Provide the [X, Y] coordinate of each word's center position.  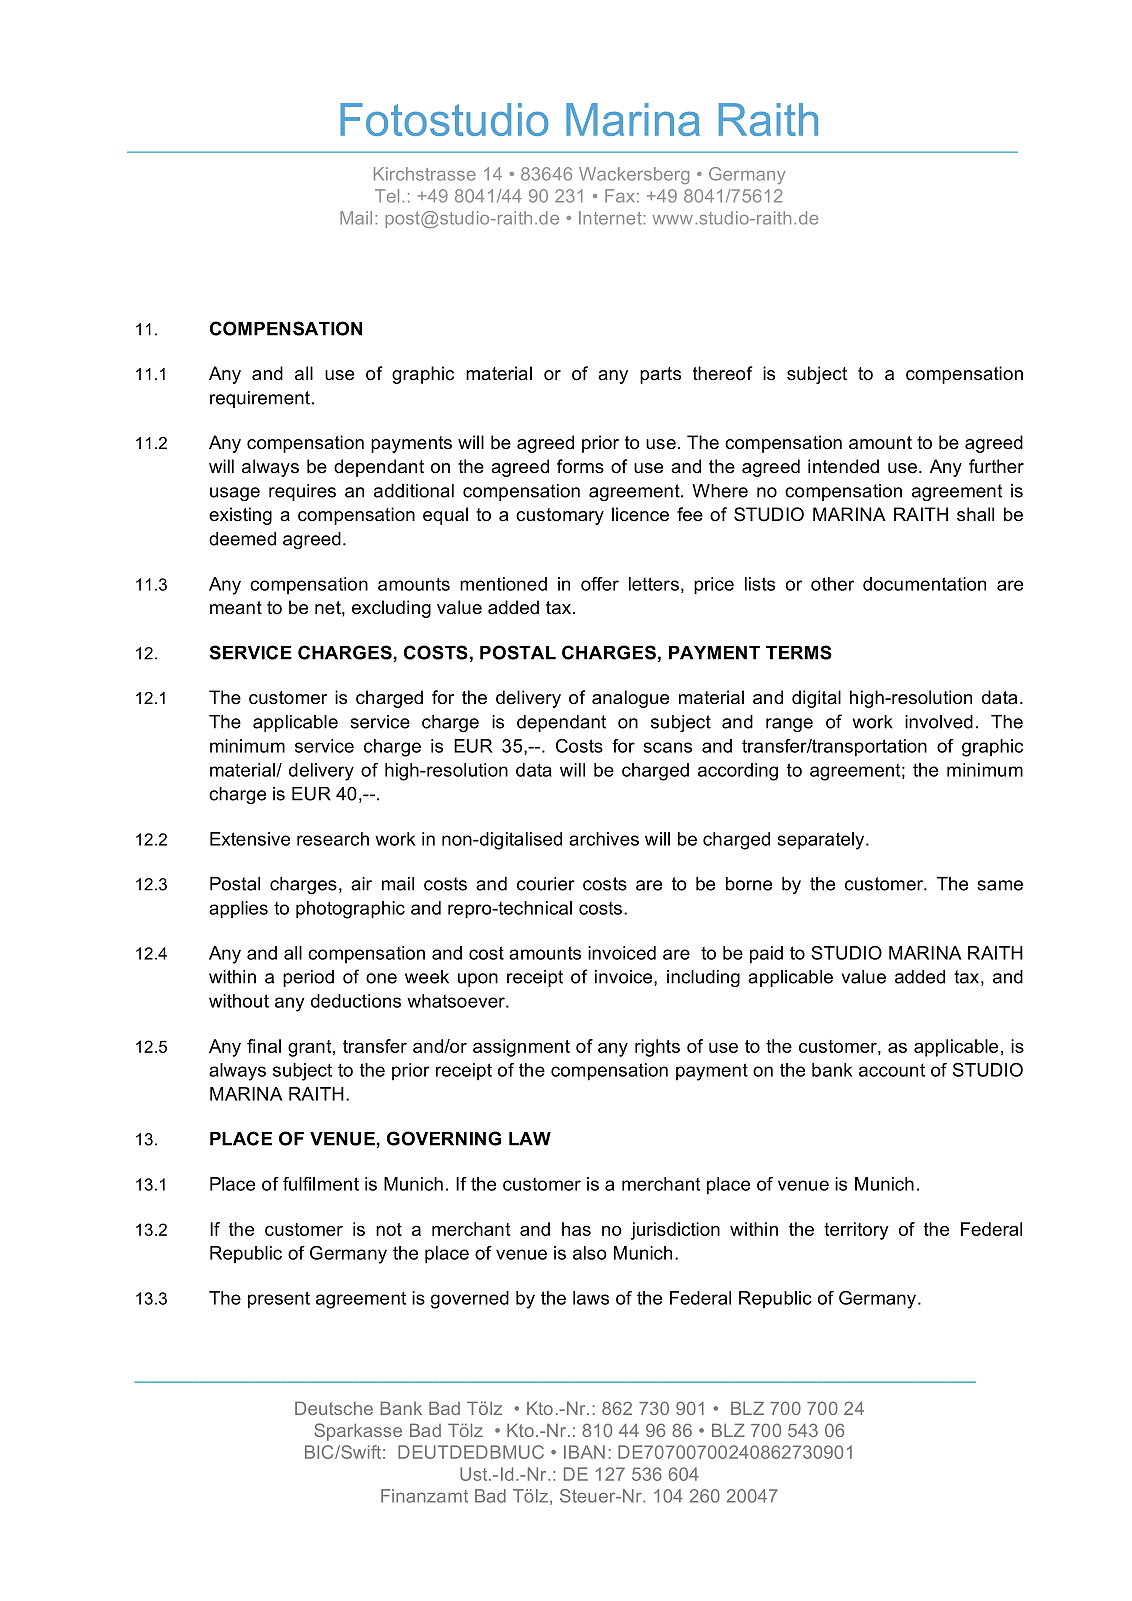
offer [600, 584]
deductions [356, 1001]
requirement [260, 399]
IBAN [584, 1452]
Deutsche [334, 1408]
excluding [391, 609]
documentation [924, 584]
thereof [722, 373]
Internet [611, 218]
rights [657, 1048]
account [892, 1070]
